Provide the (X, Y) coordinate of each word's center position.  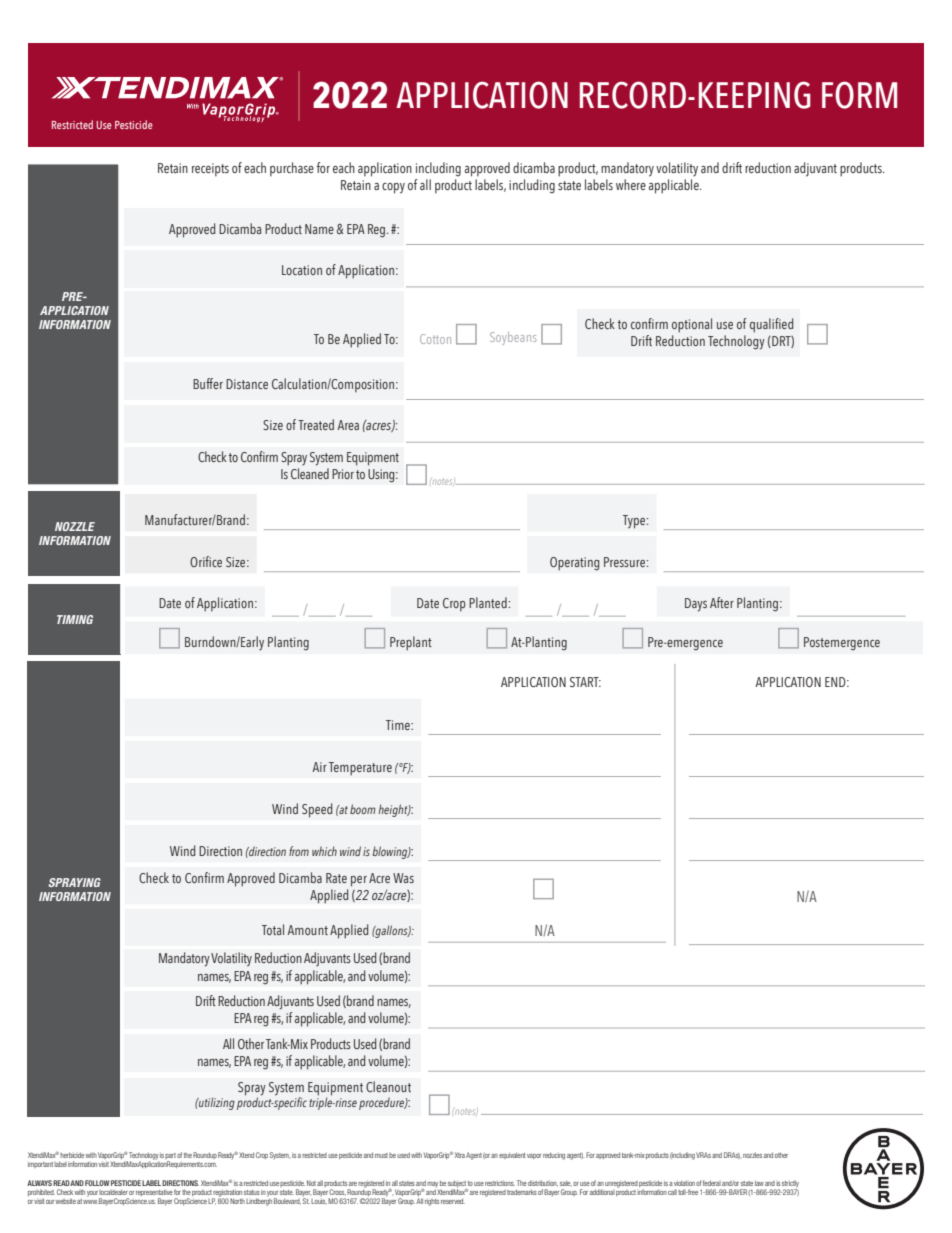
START (585, 682)
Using (382, 476)
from (299, 851)
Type (635, 522)
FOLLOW (97, 1183)
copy (393, 188)
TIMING (75, 619)
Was (403, 878)
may (432, 1184)
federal (712, 1183)
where (631, 184)
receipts (210, 170)
